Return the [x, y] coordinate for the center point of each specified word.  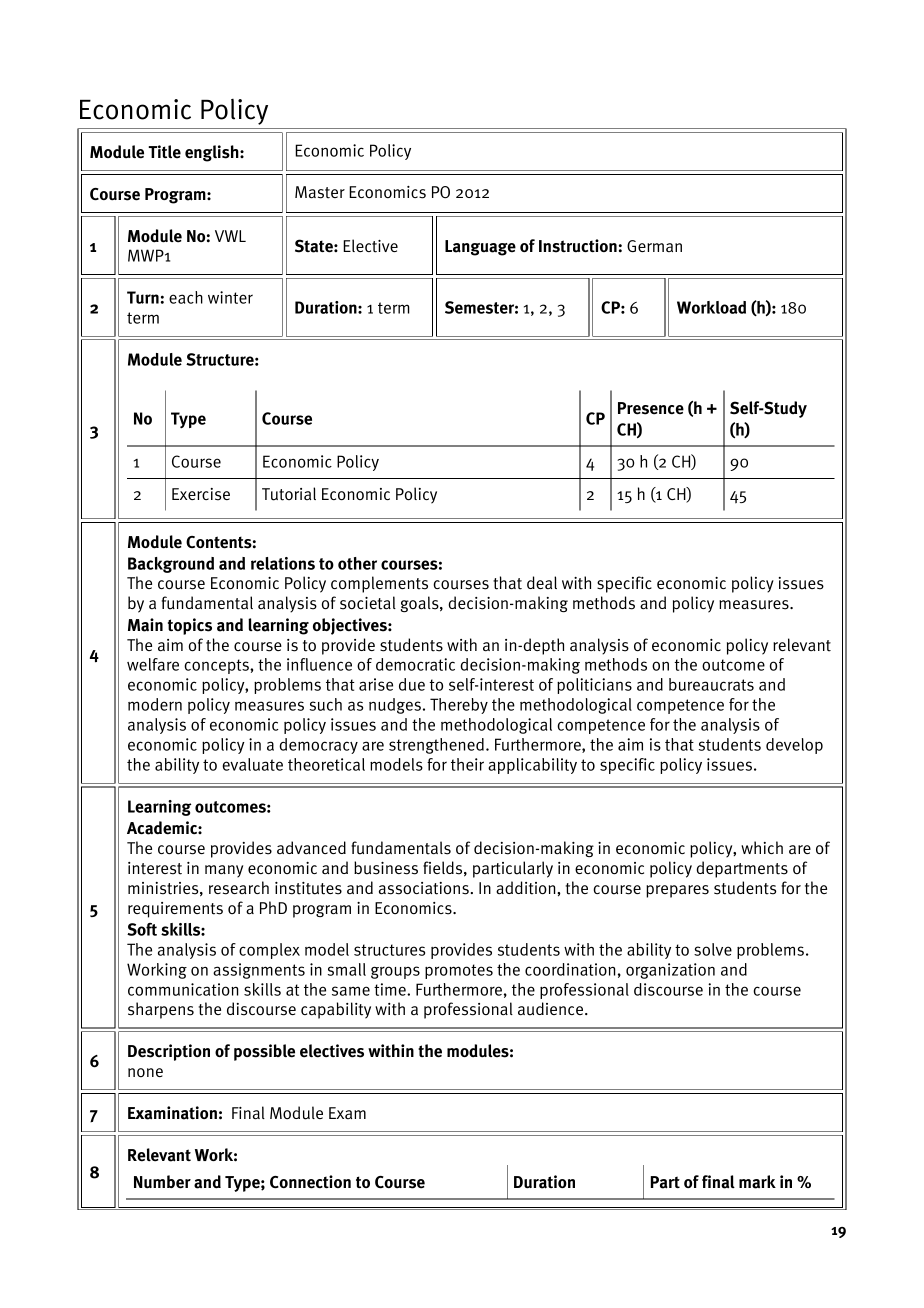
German [654, 246]
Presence [651, 408]
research [239, 888]
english [213, 153]
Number [162, 1182]
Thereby [459, 706]
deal [542, 582]
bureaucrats [711, 684]
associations [424, 888]
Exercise [201, 494]
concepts [217, 666]
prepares [677, 891]
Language [480, 248]
